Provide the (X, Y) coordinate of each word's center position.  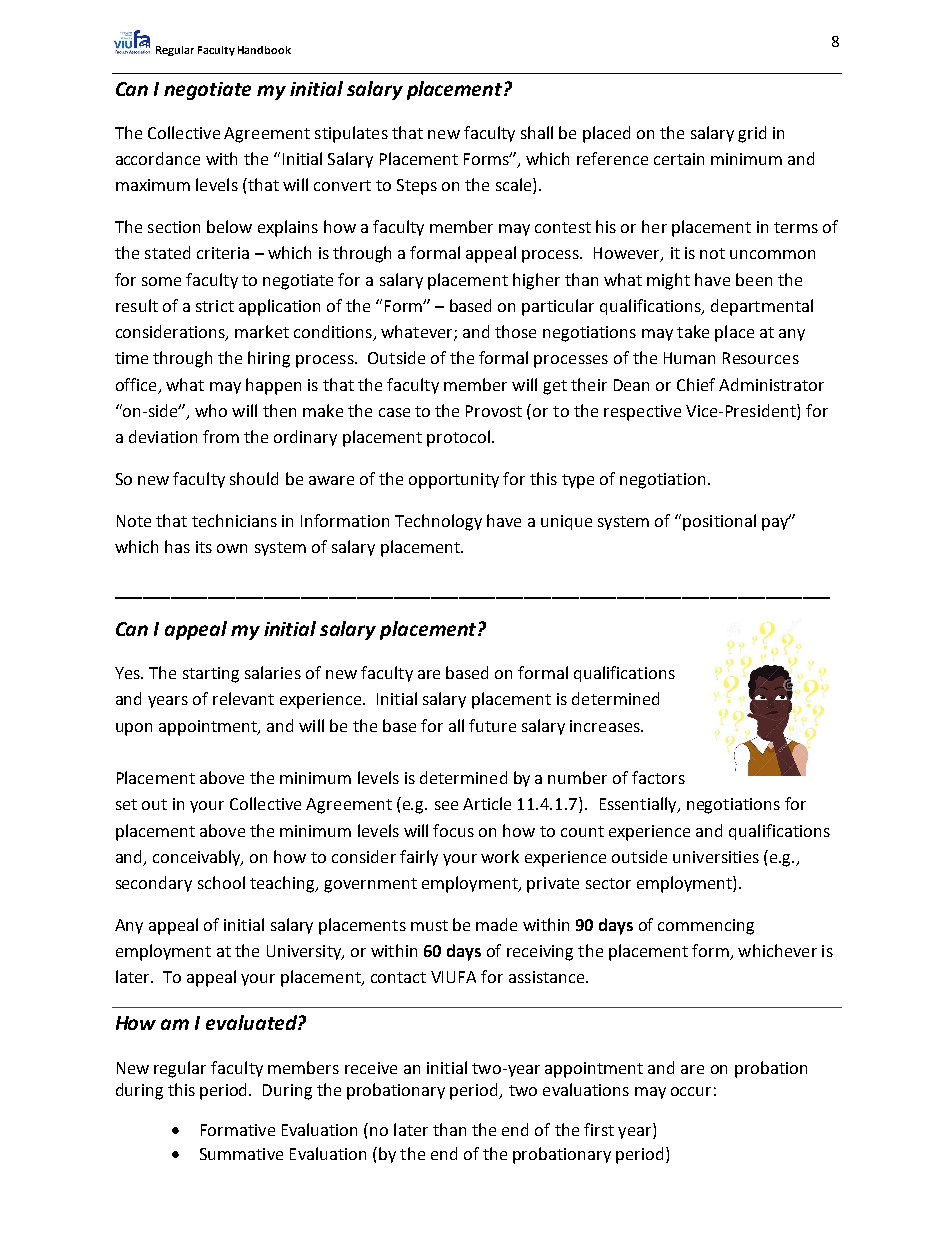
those (515, 331)
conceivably (198, 858)
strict (215, 306)
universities (716, 857)
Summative (241, 1154)
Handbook (264, 50)
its (204, 547)
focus (453, 830)
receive (371, 1068)
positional (719, 522)
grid (752, 134)
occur (691, 1091)
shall (537, 132)
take (693, 331)
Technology (438, 522)
